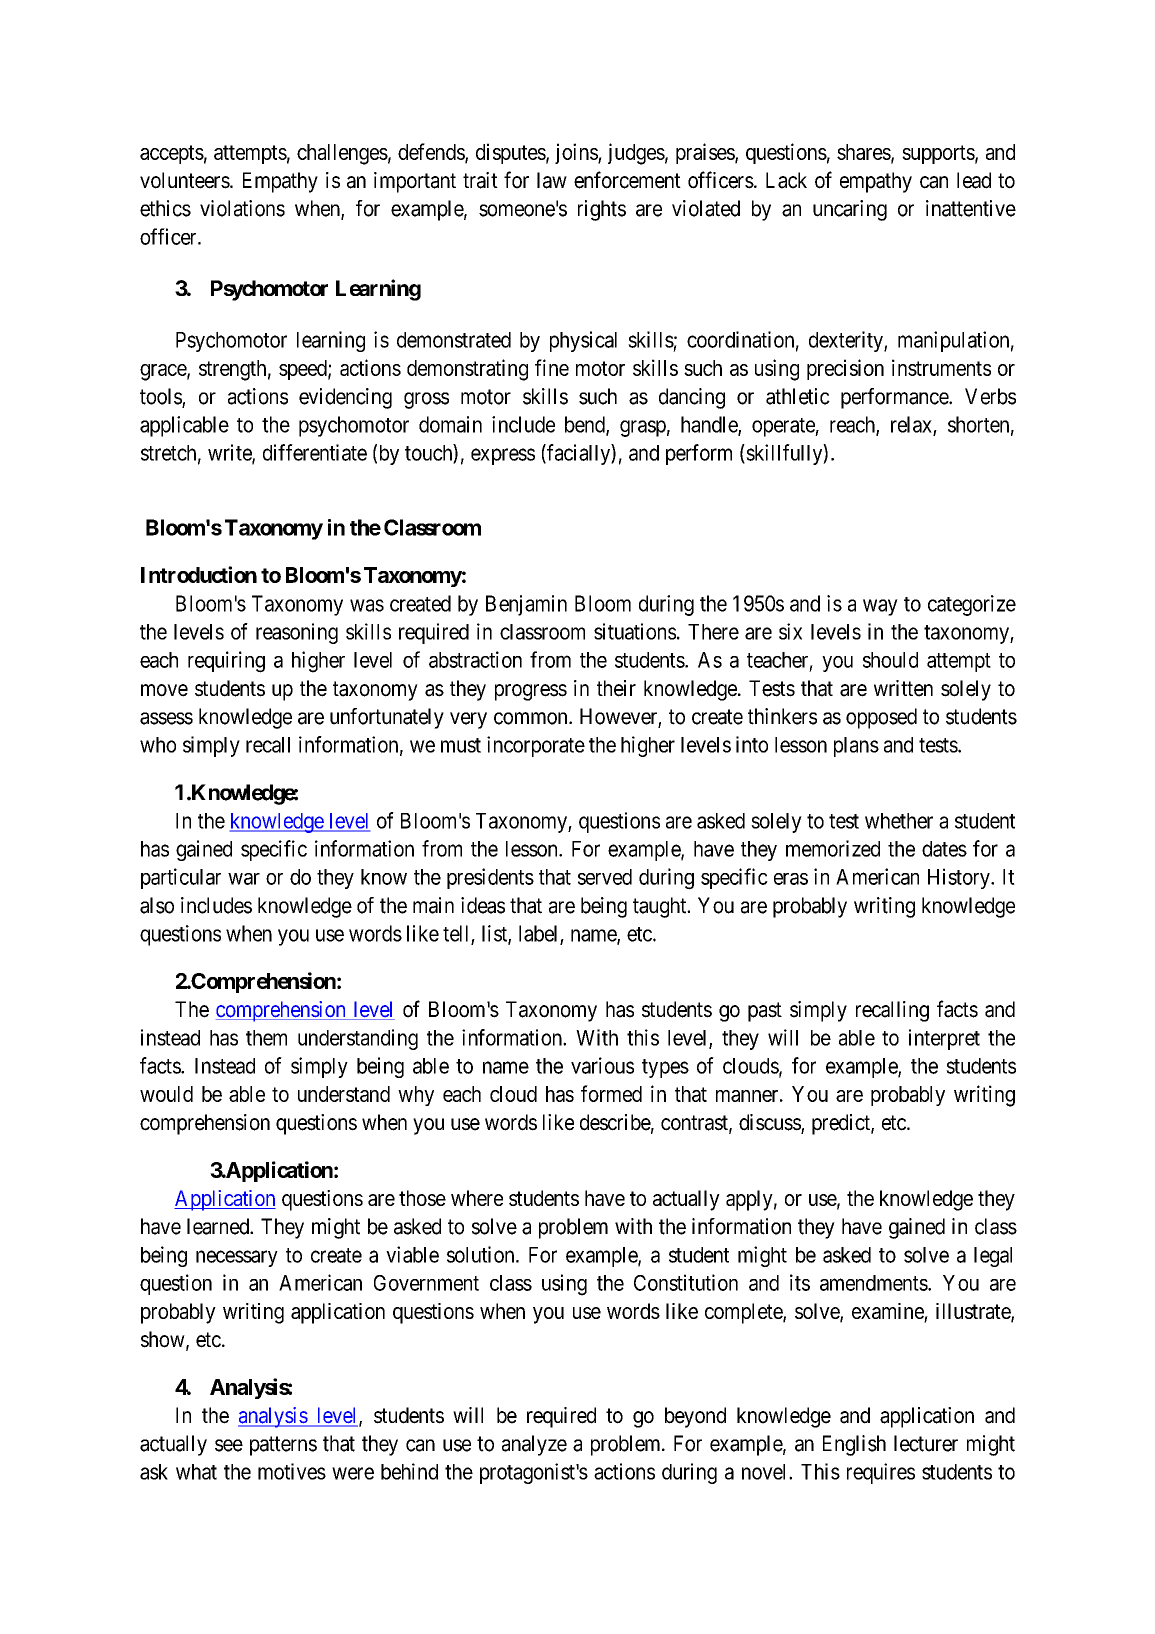 Image resolution: width=1155 pixels, height=1634 pixels. Describe the element at coordinates (605, 877) in the screenshot. I see `served` at that location.
